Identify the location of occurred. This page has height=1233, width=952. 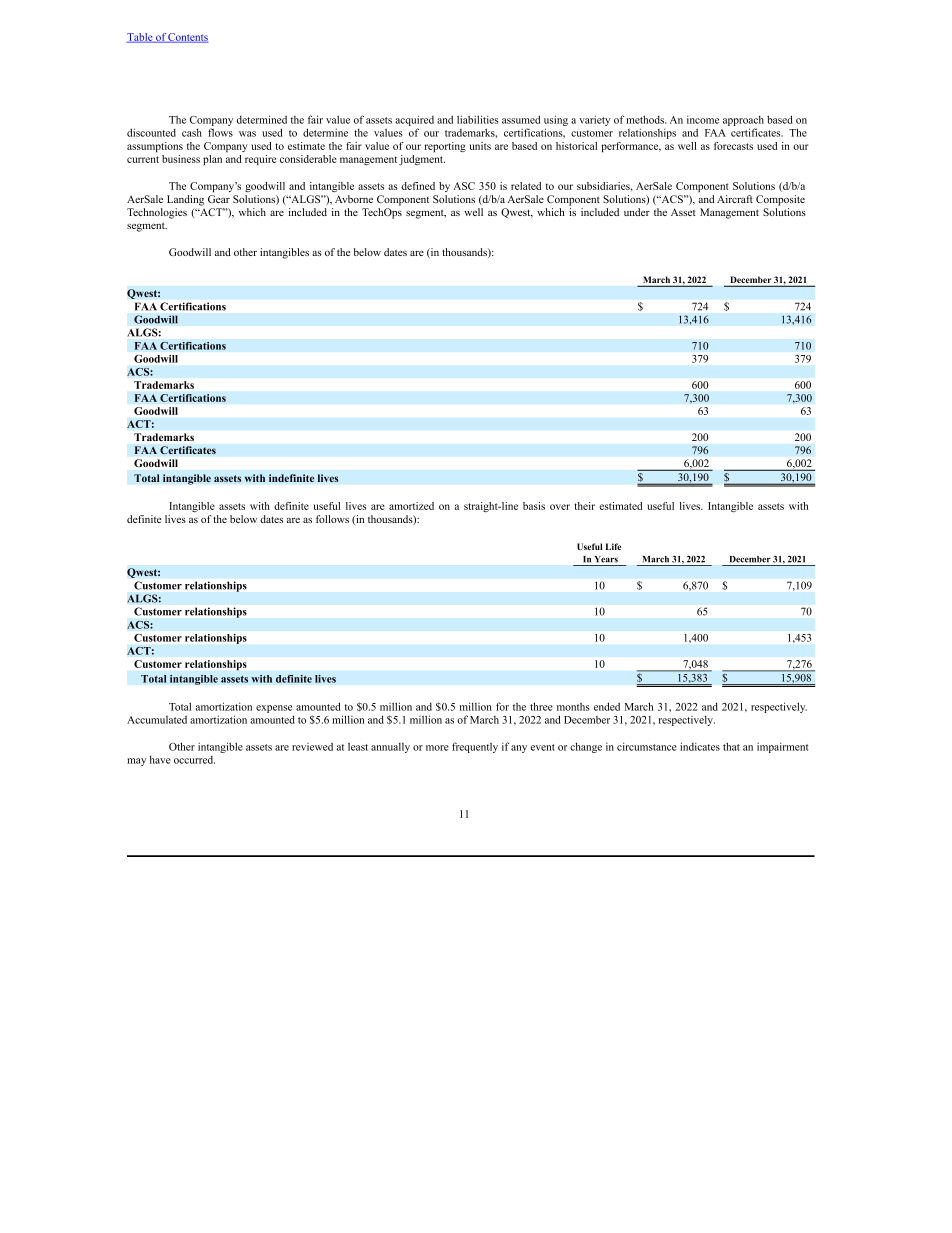
(194, 760).
